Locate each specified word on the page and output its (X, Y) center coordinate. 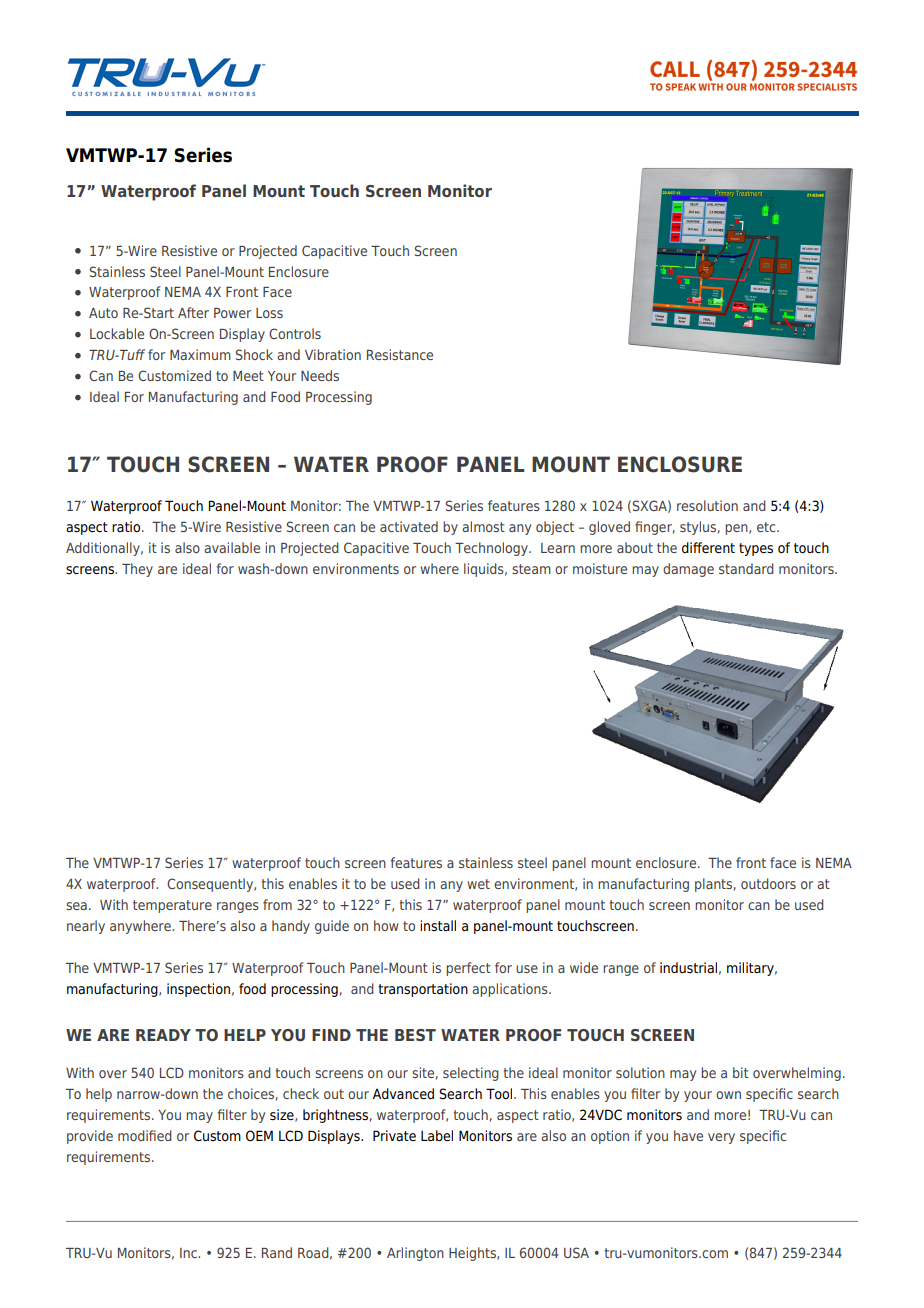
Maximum (200, 354)
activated (409, 526)
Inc (189, 1253)
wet (478, 884)
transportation (423, 990)
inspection (198, 990)
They (137, 570)
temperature (172, 906)
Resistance (400, 354)
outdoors (768, 883)
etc (767, 527)
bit (741, 1072)
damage (688, 570)
